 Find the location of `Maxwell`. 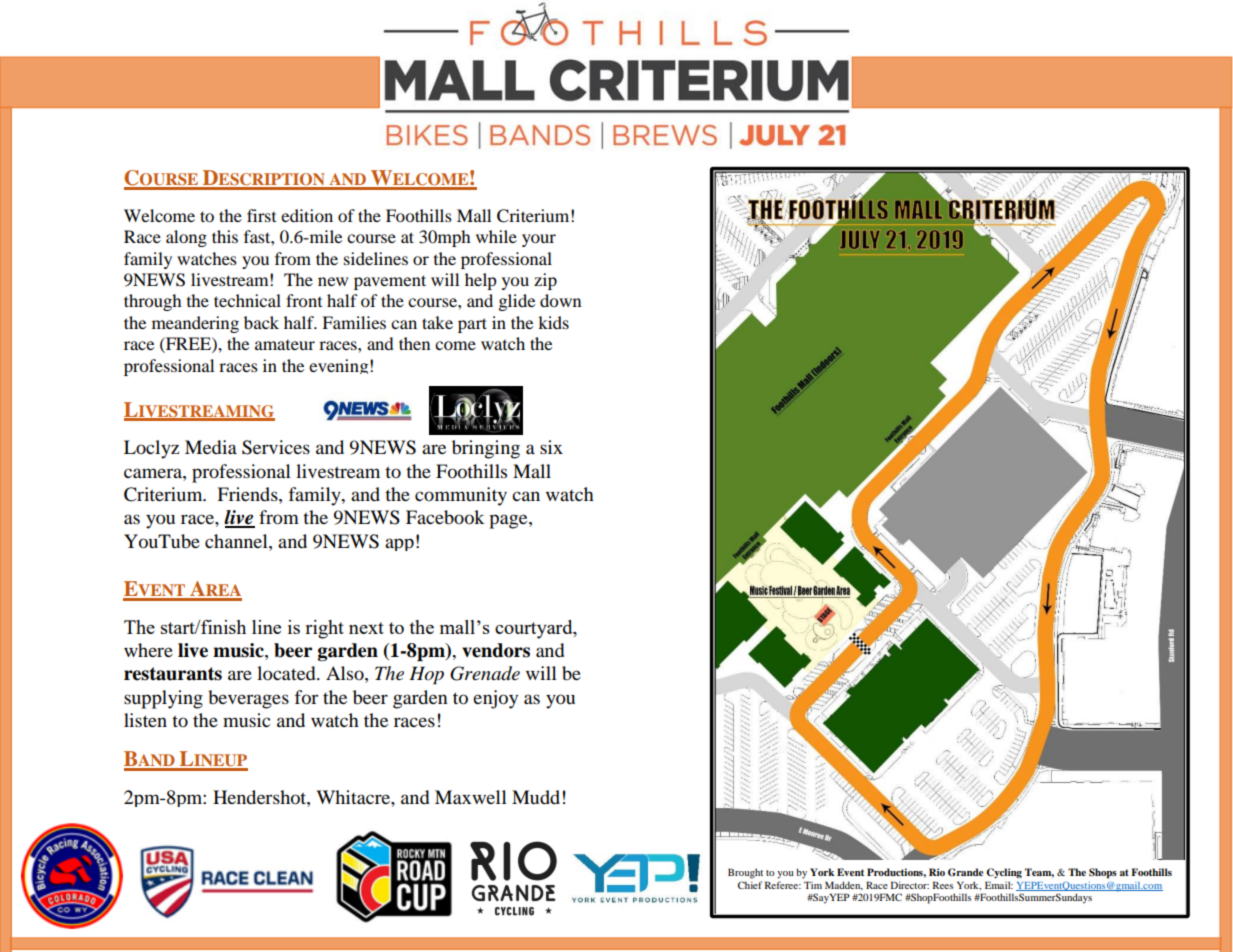

Maxwell is located at coordinates (471, 797).
